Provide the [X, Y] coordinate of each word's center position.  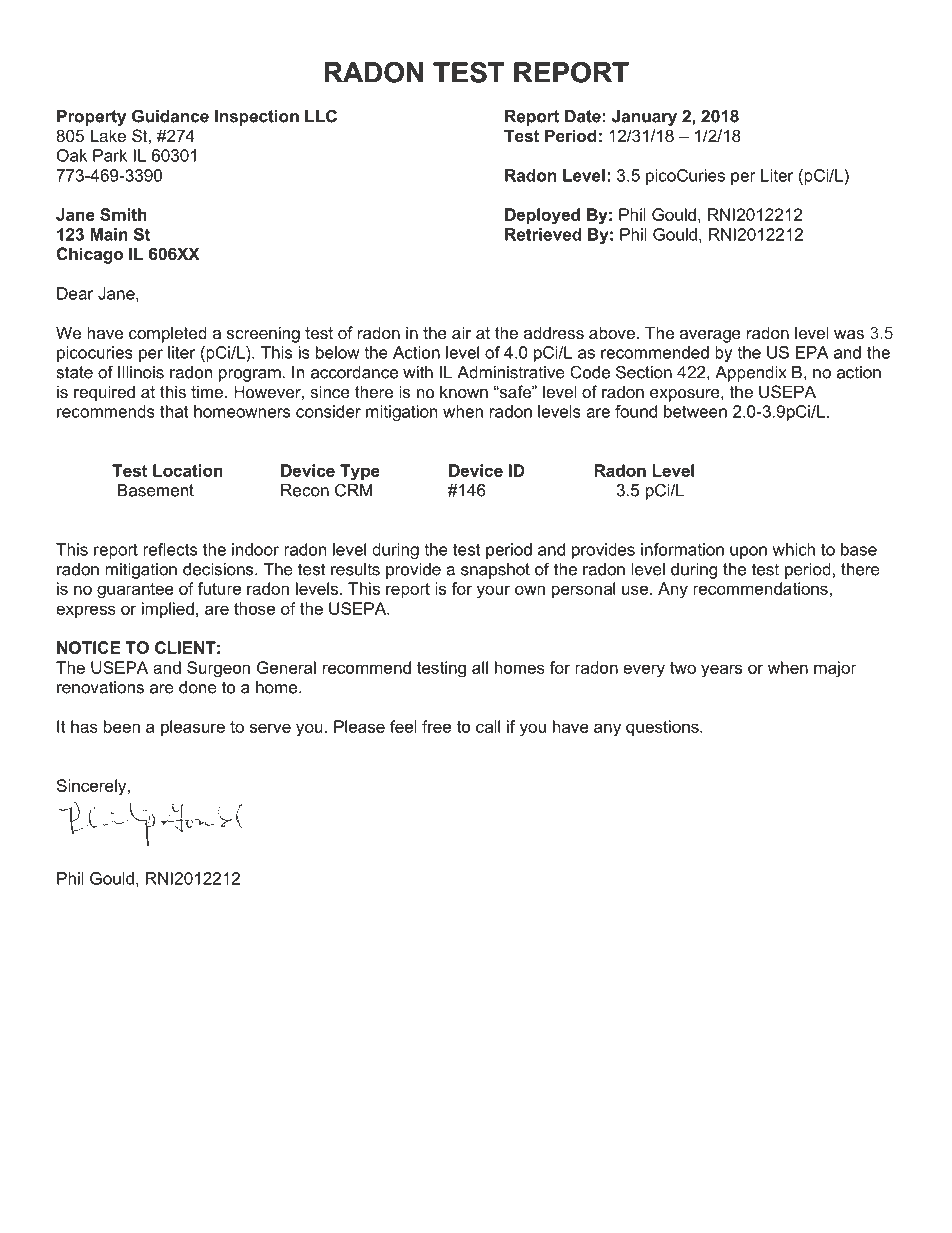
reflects [170, 549]
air [461, 332]
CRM [353, 490]
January [644, 118]
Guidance [170, 116]
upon [748, 552]
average [710, 336]
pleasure [193, 728]
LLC [321, 116]
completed [168, 334]
